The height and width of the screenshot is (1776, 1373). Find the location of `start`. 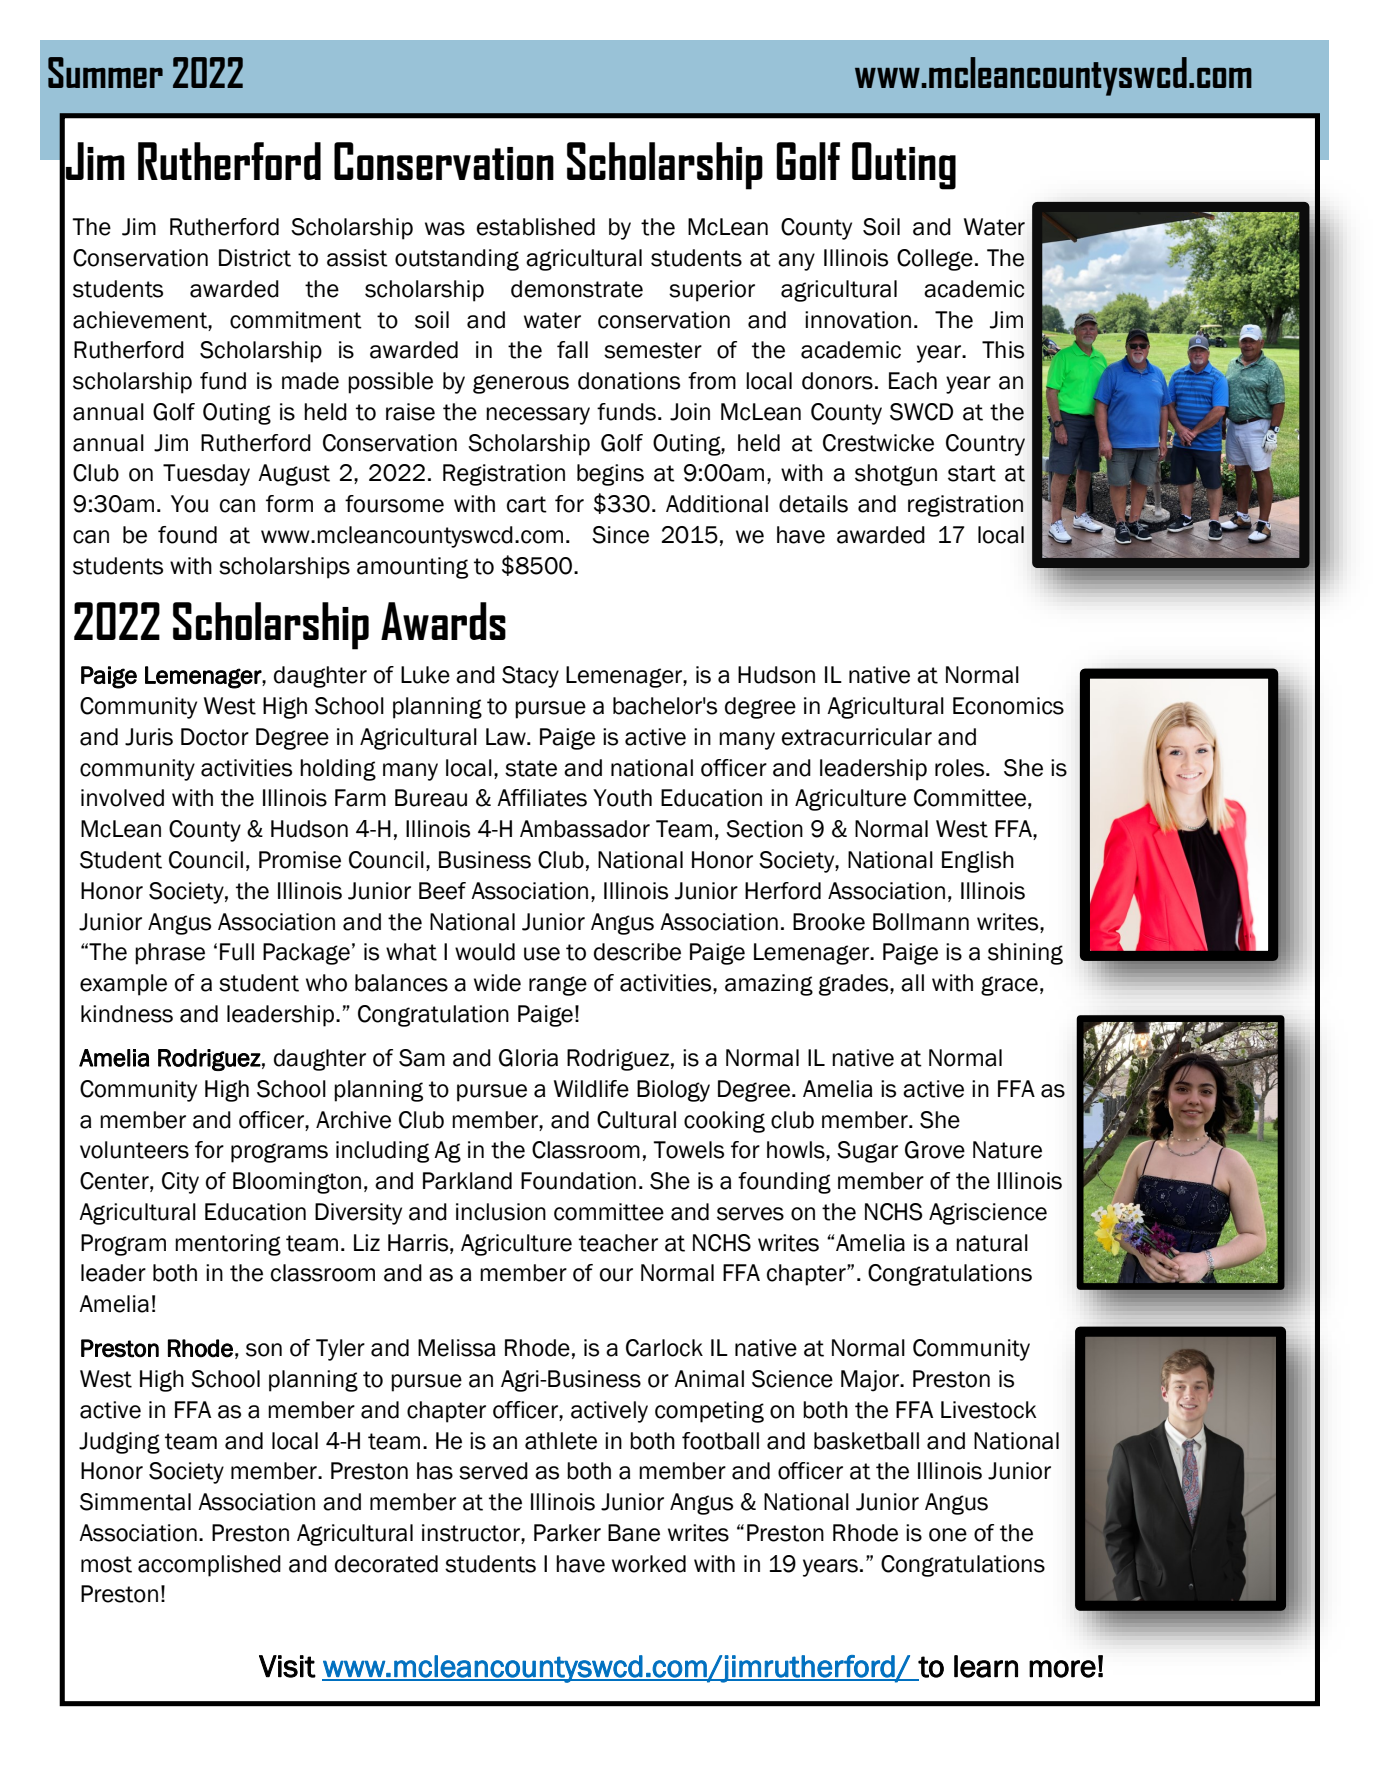

start is located at coordinates (972, 473).
